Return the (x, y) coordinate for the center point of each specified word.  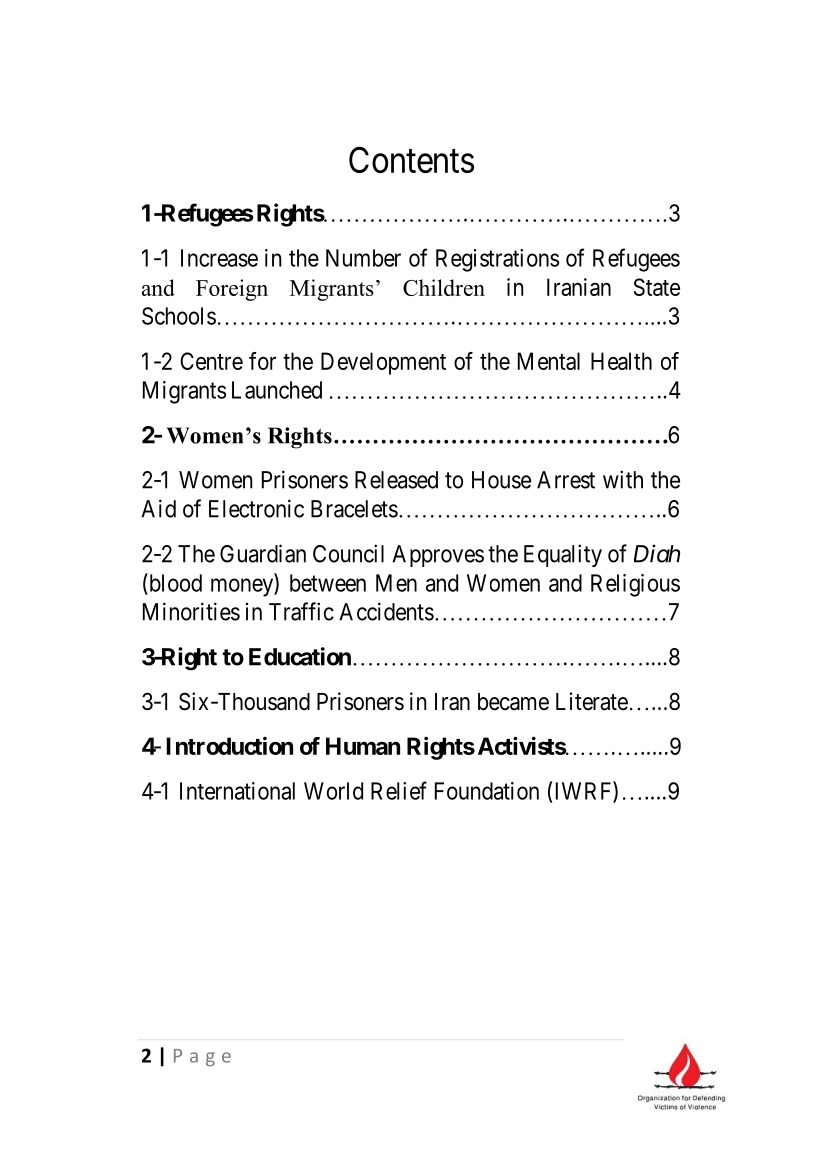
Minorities (191, 611)
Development (383, 363)
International (237, 791)
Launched (277, 390)
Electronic (256, 508)
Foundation (487, 791)
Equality (563, 555)
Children (444, 287)
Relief (399, 790)
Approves (438, 556)
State (657, 287)
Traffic (301, 611)
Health (621, 361)
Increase (219, 258)
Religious (635, 585)
